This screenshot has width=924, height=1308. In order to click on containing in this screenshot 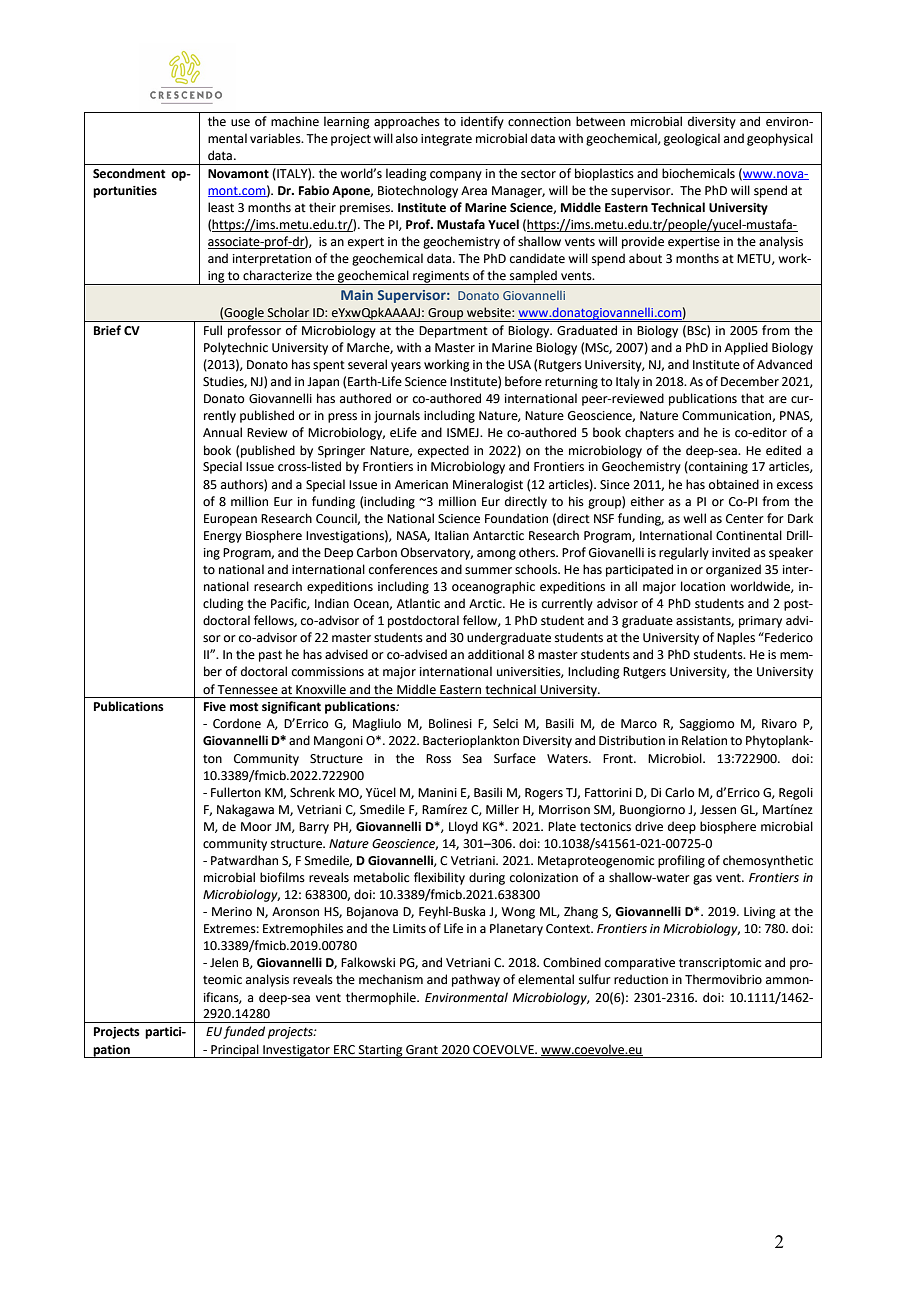, I will do `click(717, 467)`.
